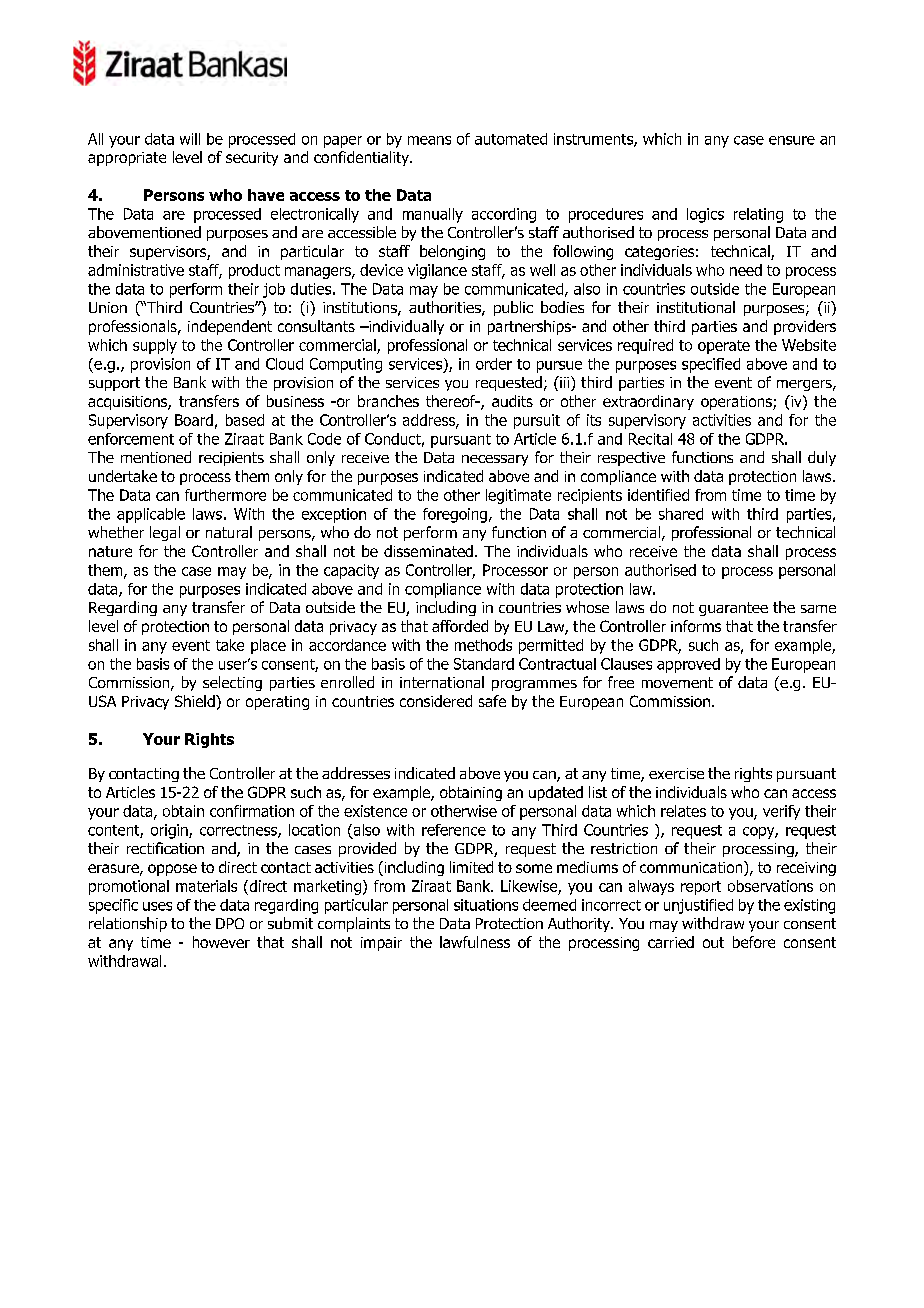  Describe the element at coordinates (230, 923) in the screenshot. I see `DPO` at that location.
